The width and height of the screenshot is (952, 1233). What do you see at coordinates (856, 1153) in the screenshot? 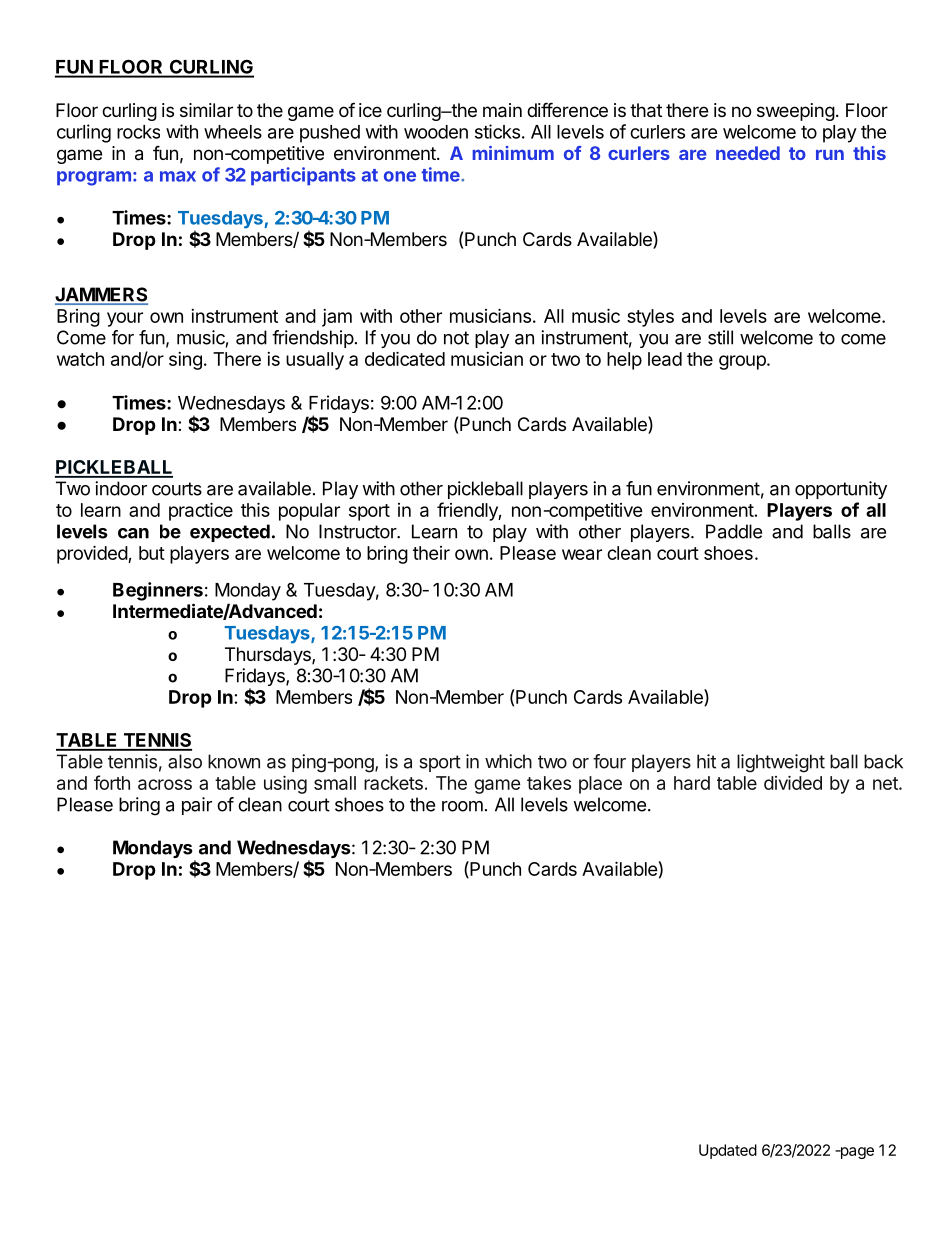
I see `page` at bounding box center [856, 1153].
